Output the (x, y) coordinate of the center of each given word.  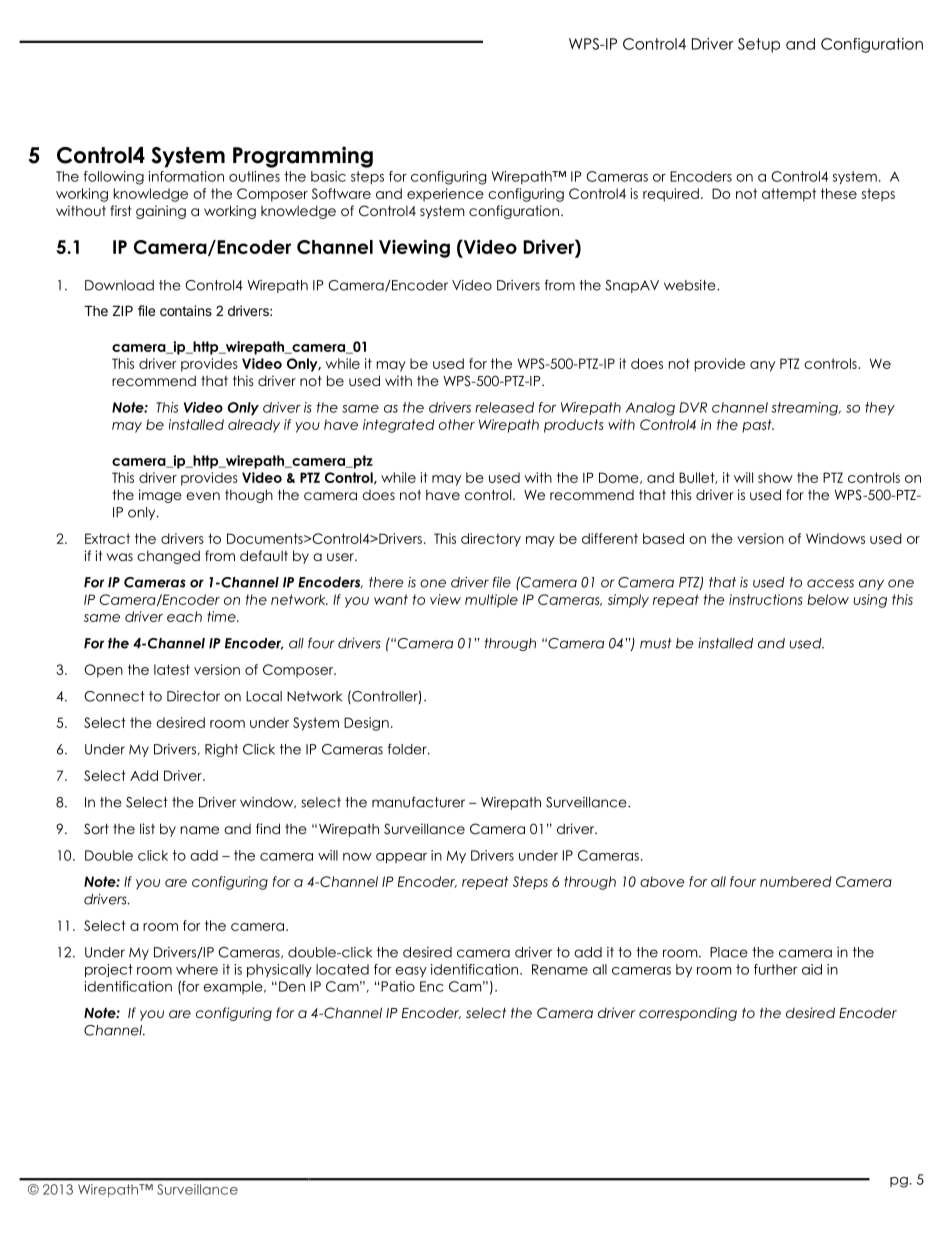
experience (445, 195)
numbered (795, 881)
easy (411, 972)
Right (221, 750)
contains (186, 310)
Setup (759, 45)
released (504, 407)
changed (168, 557)
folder (408, 749)
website (691, 285)
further (776, 969)
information (186, 176)
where (197, 969)
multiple (491, 601)
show (775, 477)
